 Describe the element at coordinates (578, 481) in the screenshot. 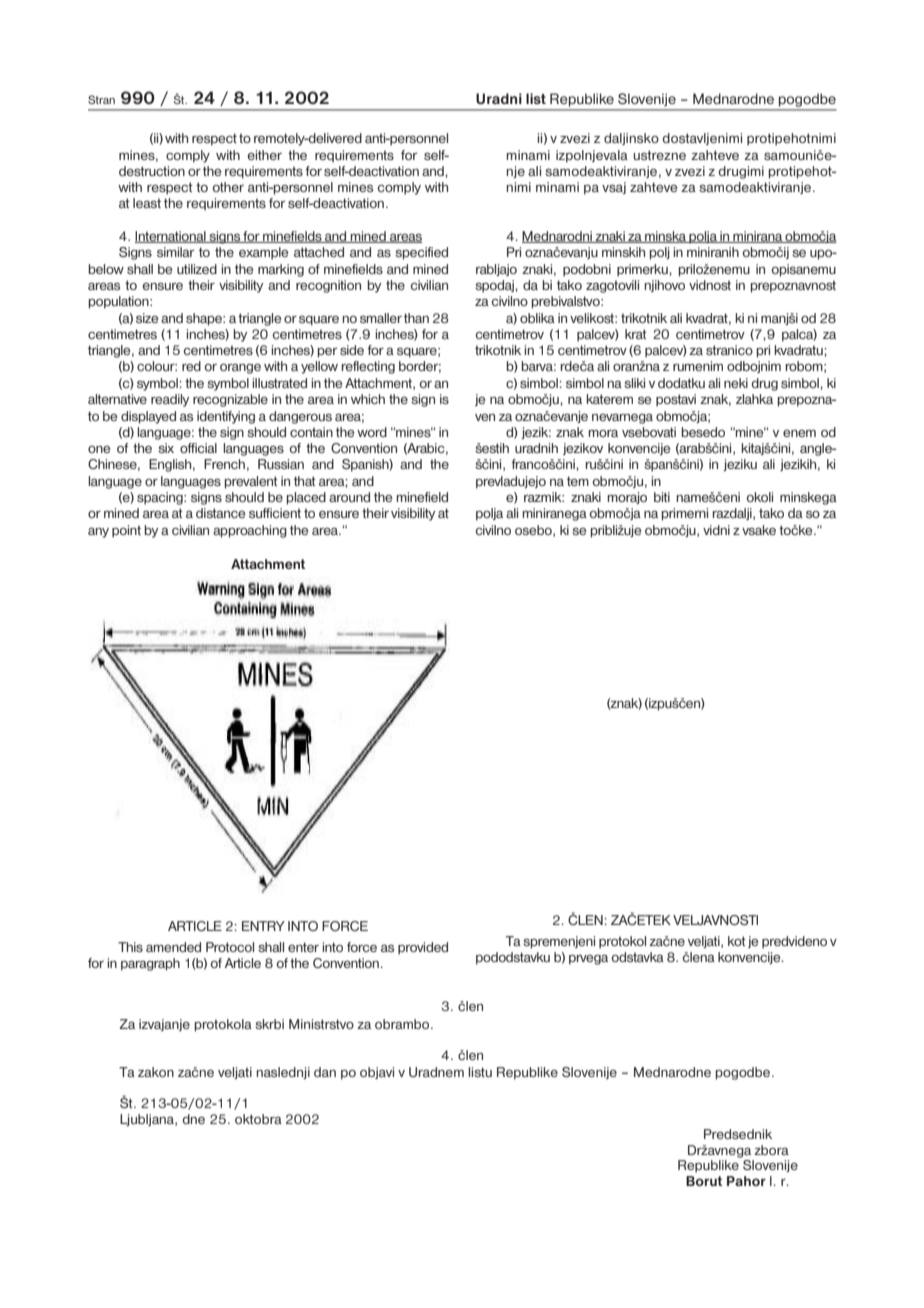

I see `tem` at that location.
